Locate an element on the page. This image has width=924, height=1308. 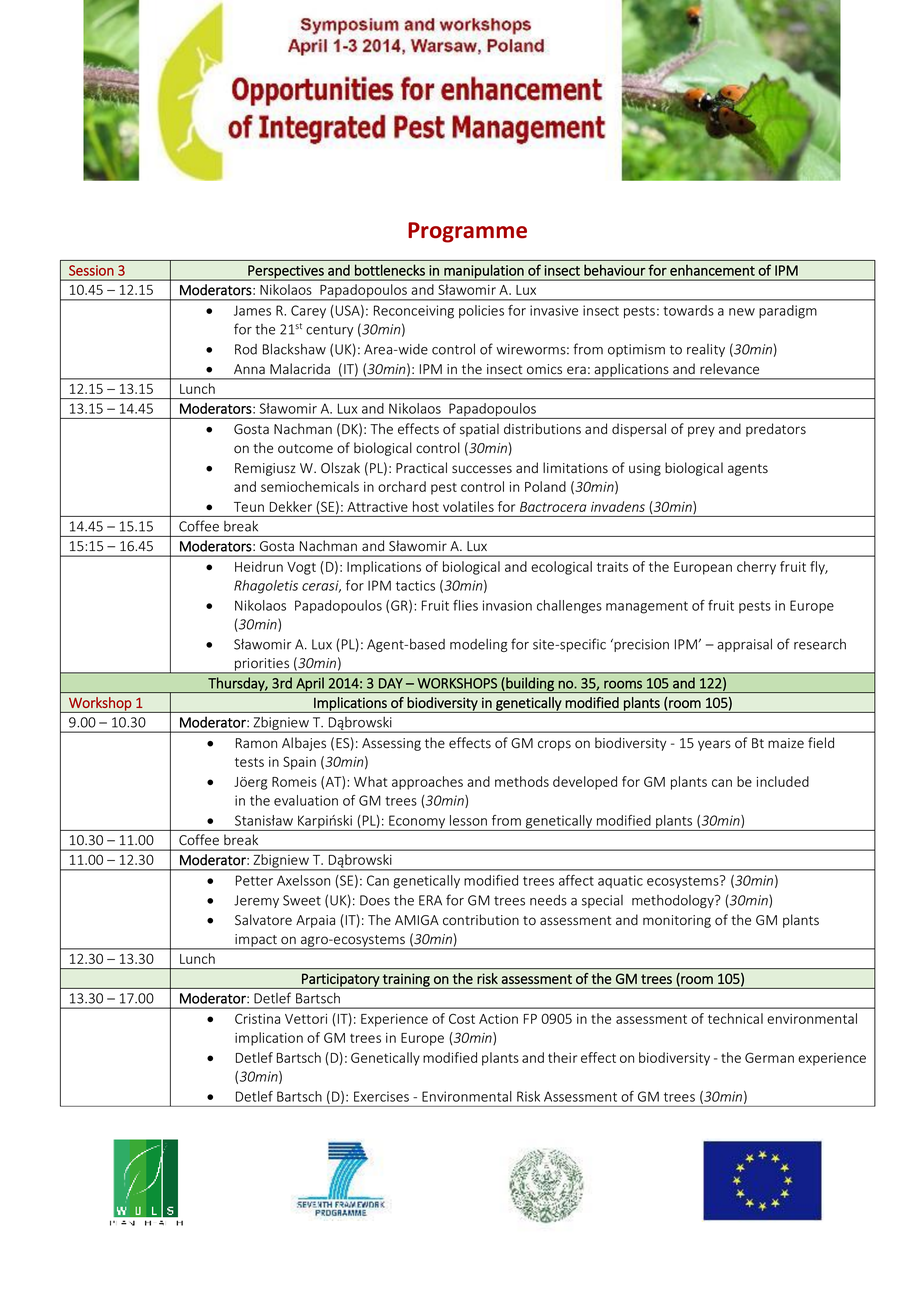
appraisal is located at coordinates (744, 645).
